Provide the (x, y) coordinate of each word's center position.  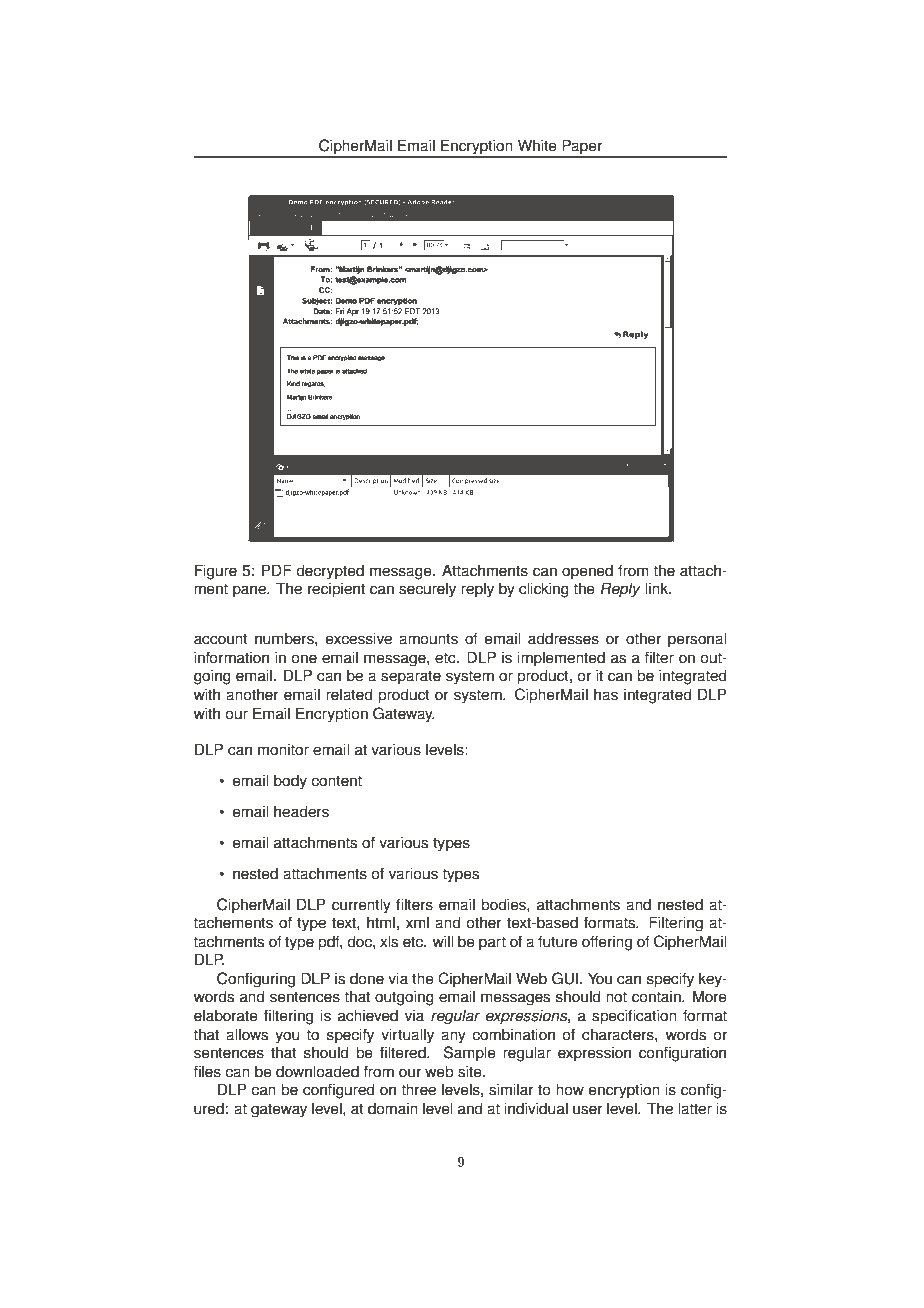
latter (695, 1108)
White (537, 145)
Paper (582, 148)
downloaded (317, 1071)
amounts (428, 639)
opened (587, 572)
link (658, 588)
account (221, 639)
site (471, 1071)
